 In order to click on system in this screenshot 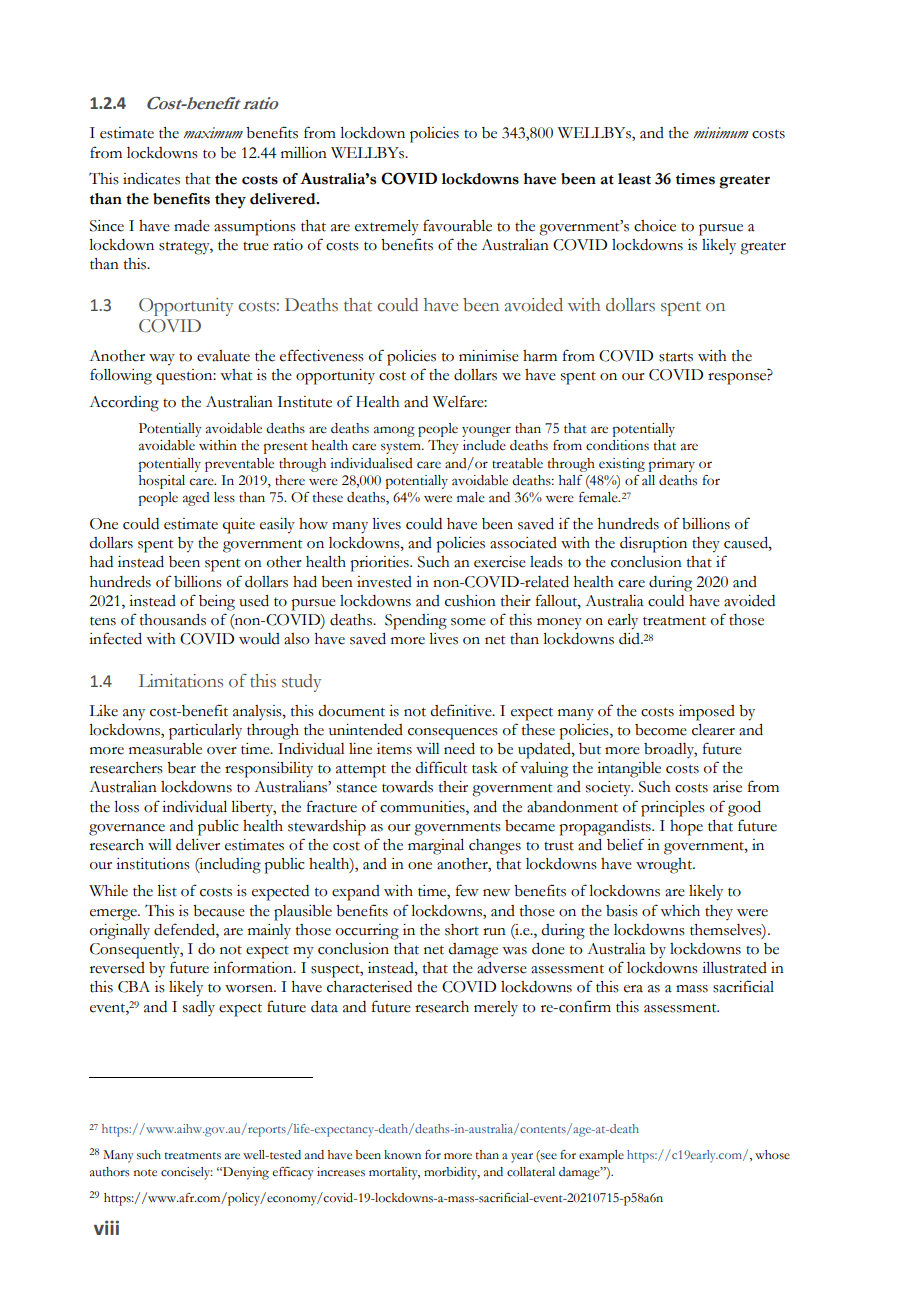, I will do `click(402, 448)`.
